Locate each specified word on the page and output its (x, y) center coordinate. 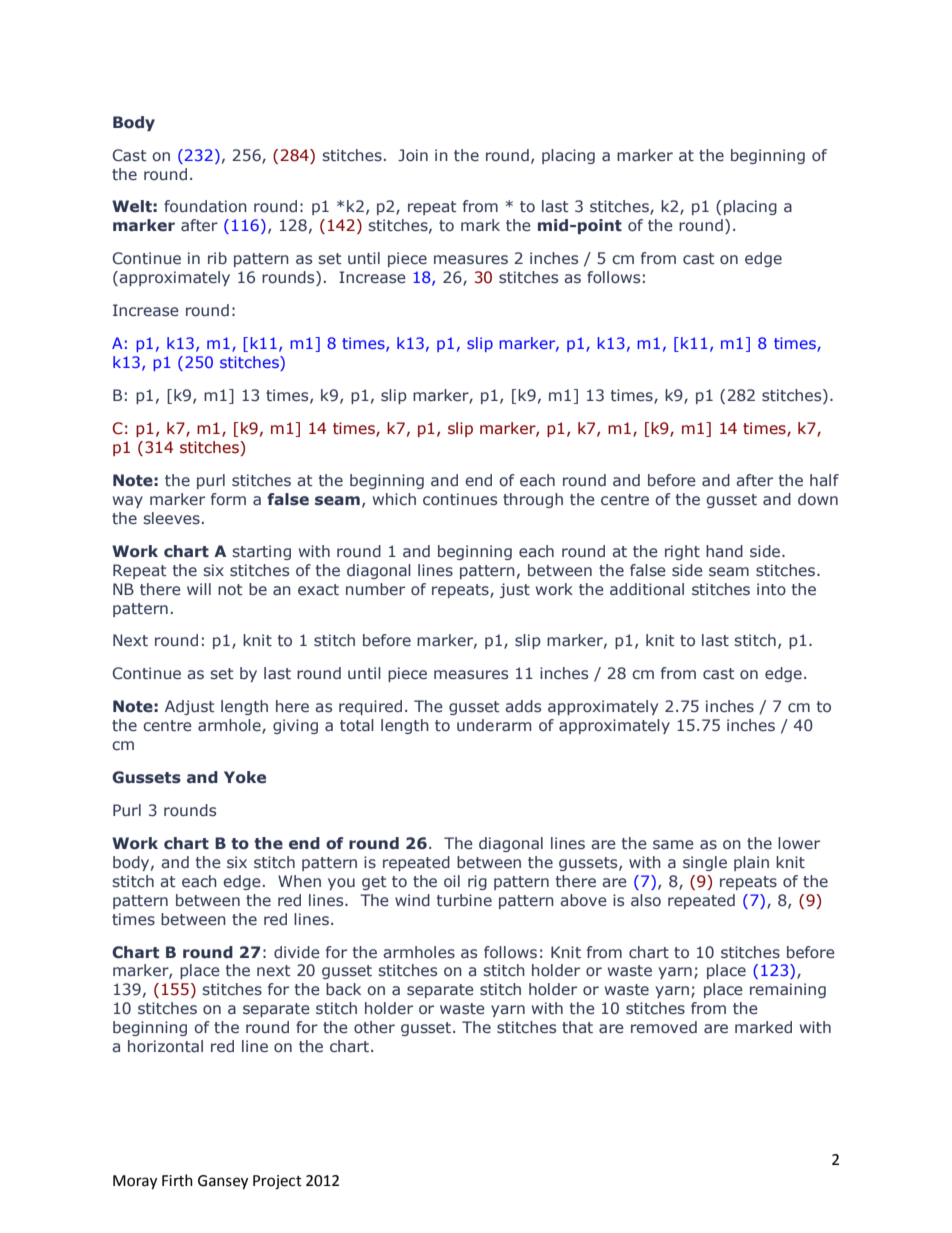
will (199, 589)
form (228, 499)
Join (413, 155)
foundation (205, 206)
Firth (177, 1180)
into (771, 589)
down (818, 499)
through (533, 500)
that (577, 1027)
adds (523, 706)
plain (751, 863)
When (299, 881)
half (824, 480)
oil (452, 881)
